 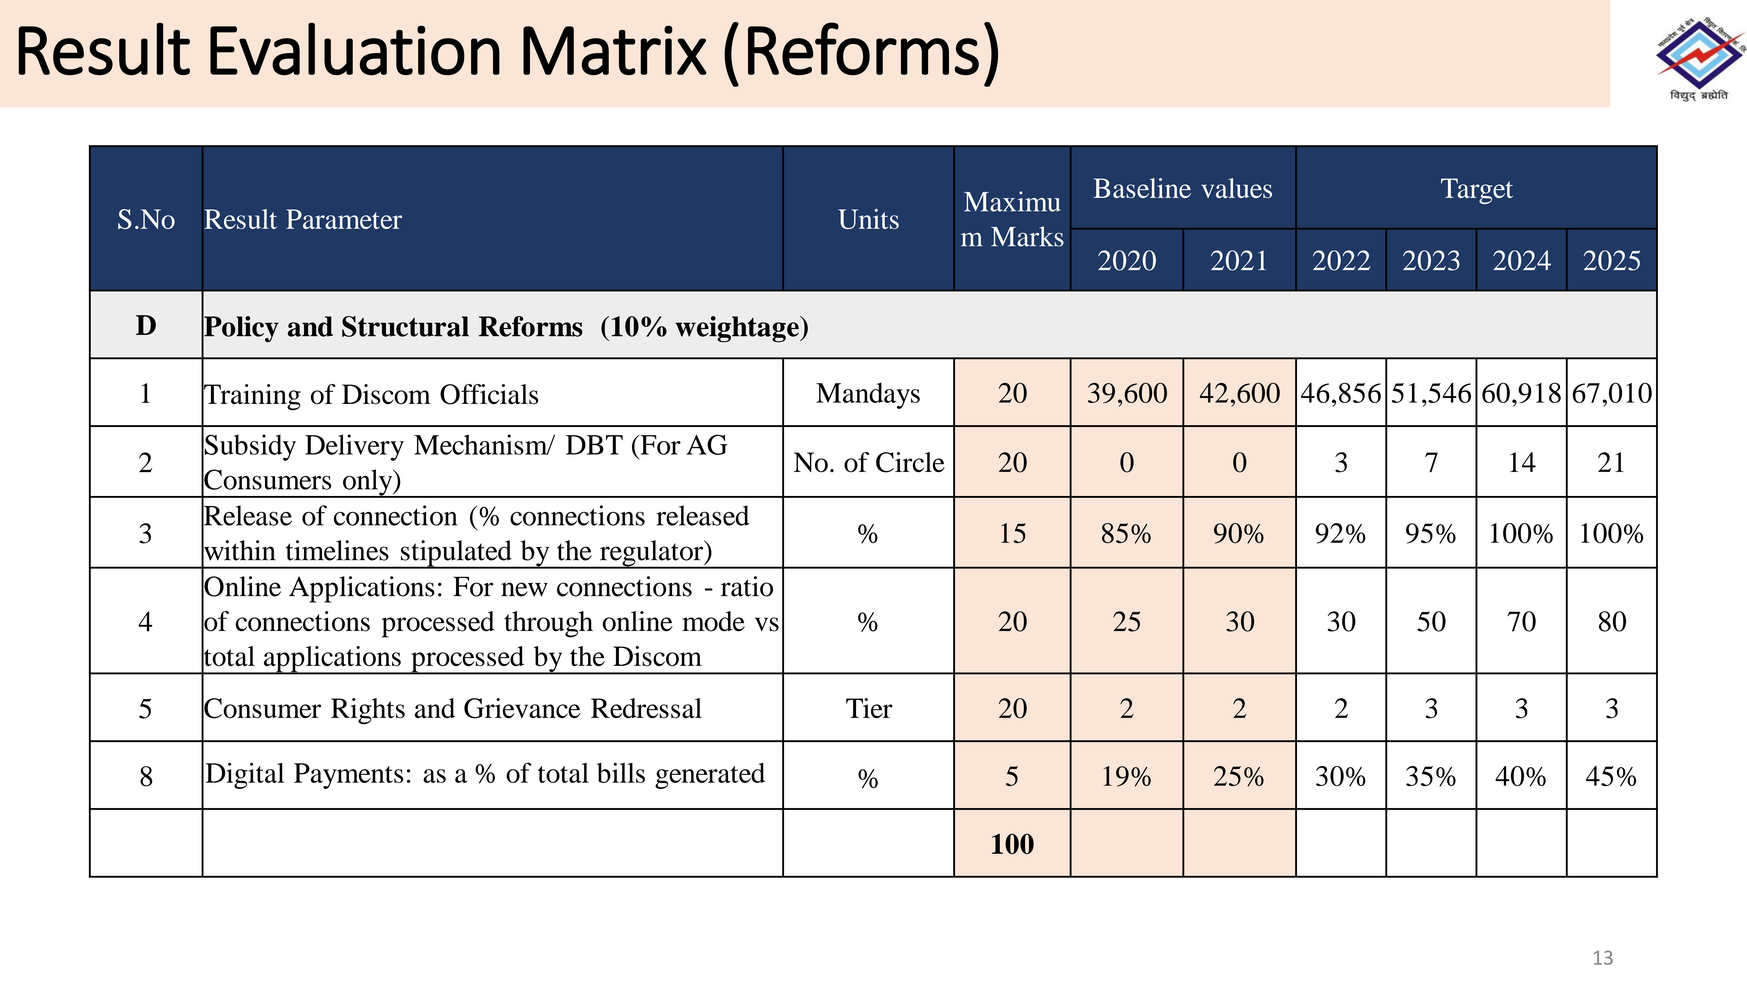 I want to click on Officials, so click(x=489, y=394).
